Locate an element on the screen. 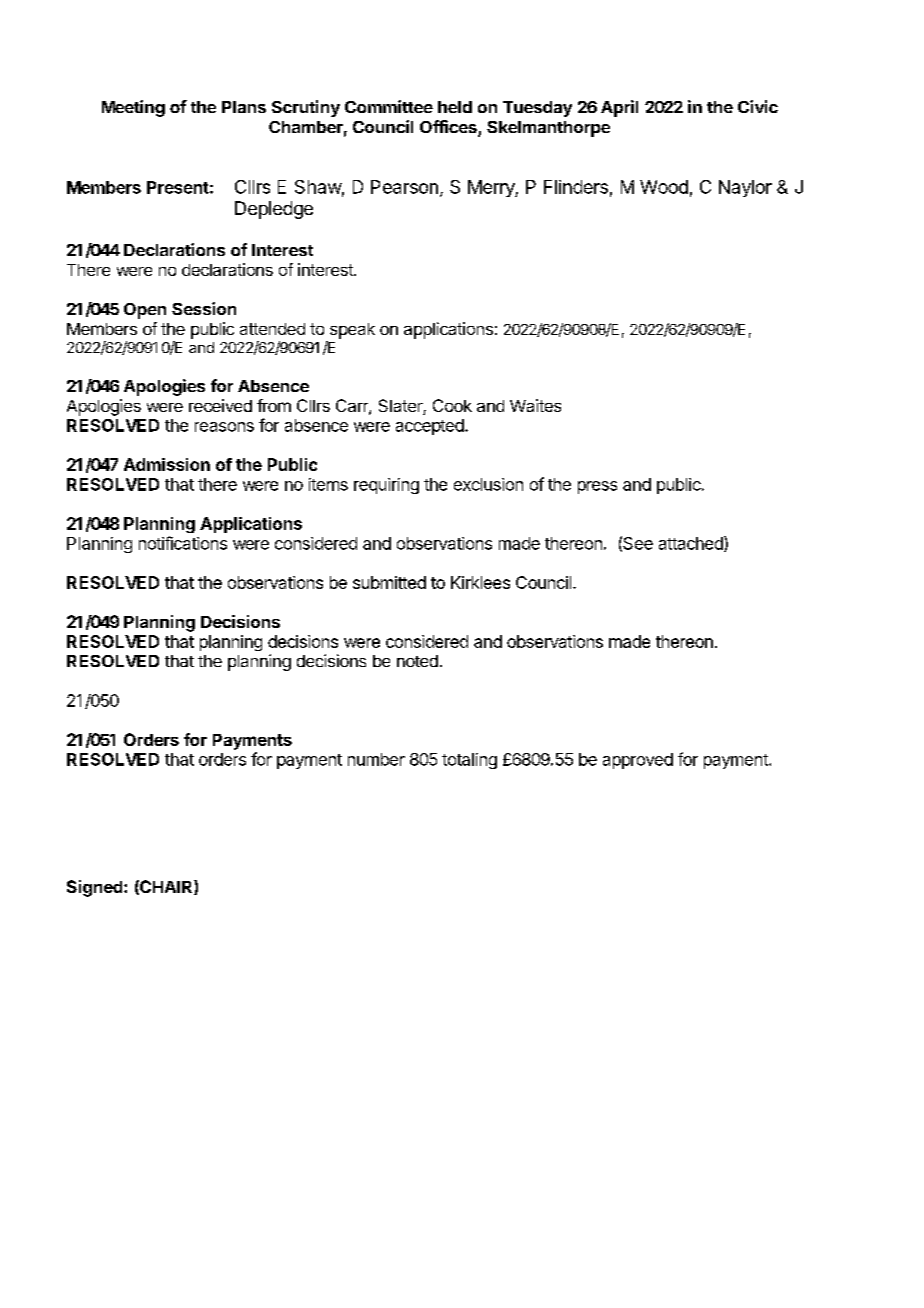 Image resolution: width=924 pixels, height=1308 pixels. attached is located at coordinates (692, 544).
